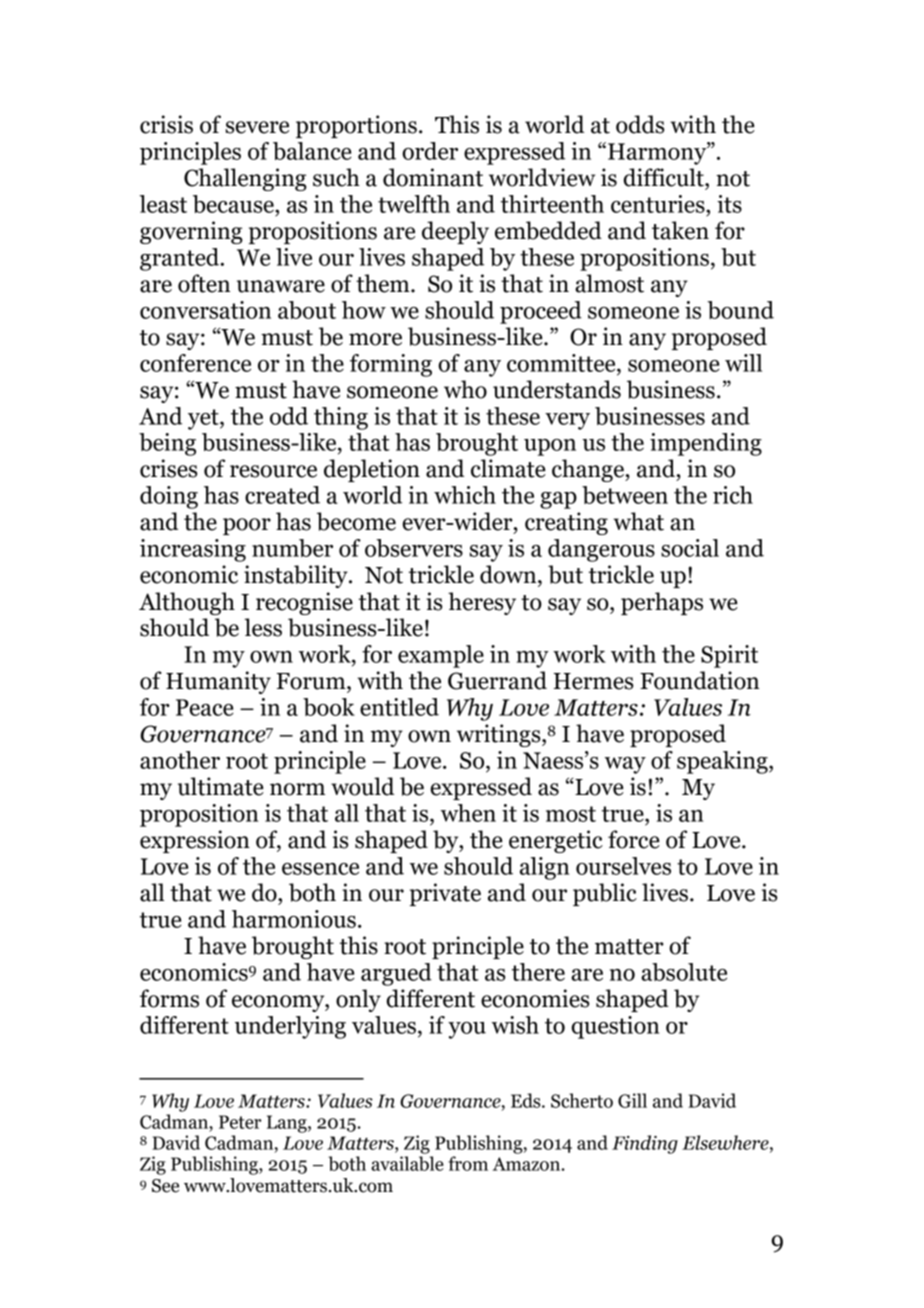 The image size is (924, 1308). I want to click on Humanity, so click(218, 682).
